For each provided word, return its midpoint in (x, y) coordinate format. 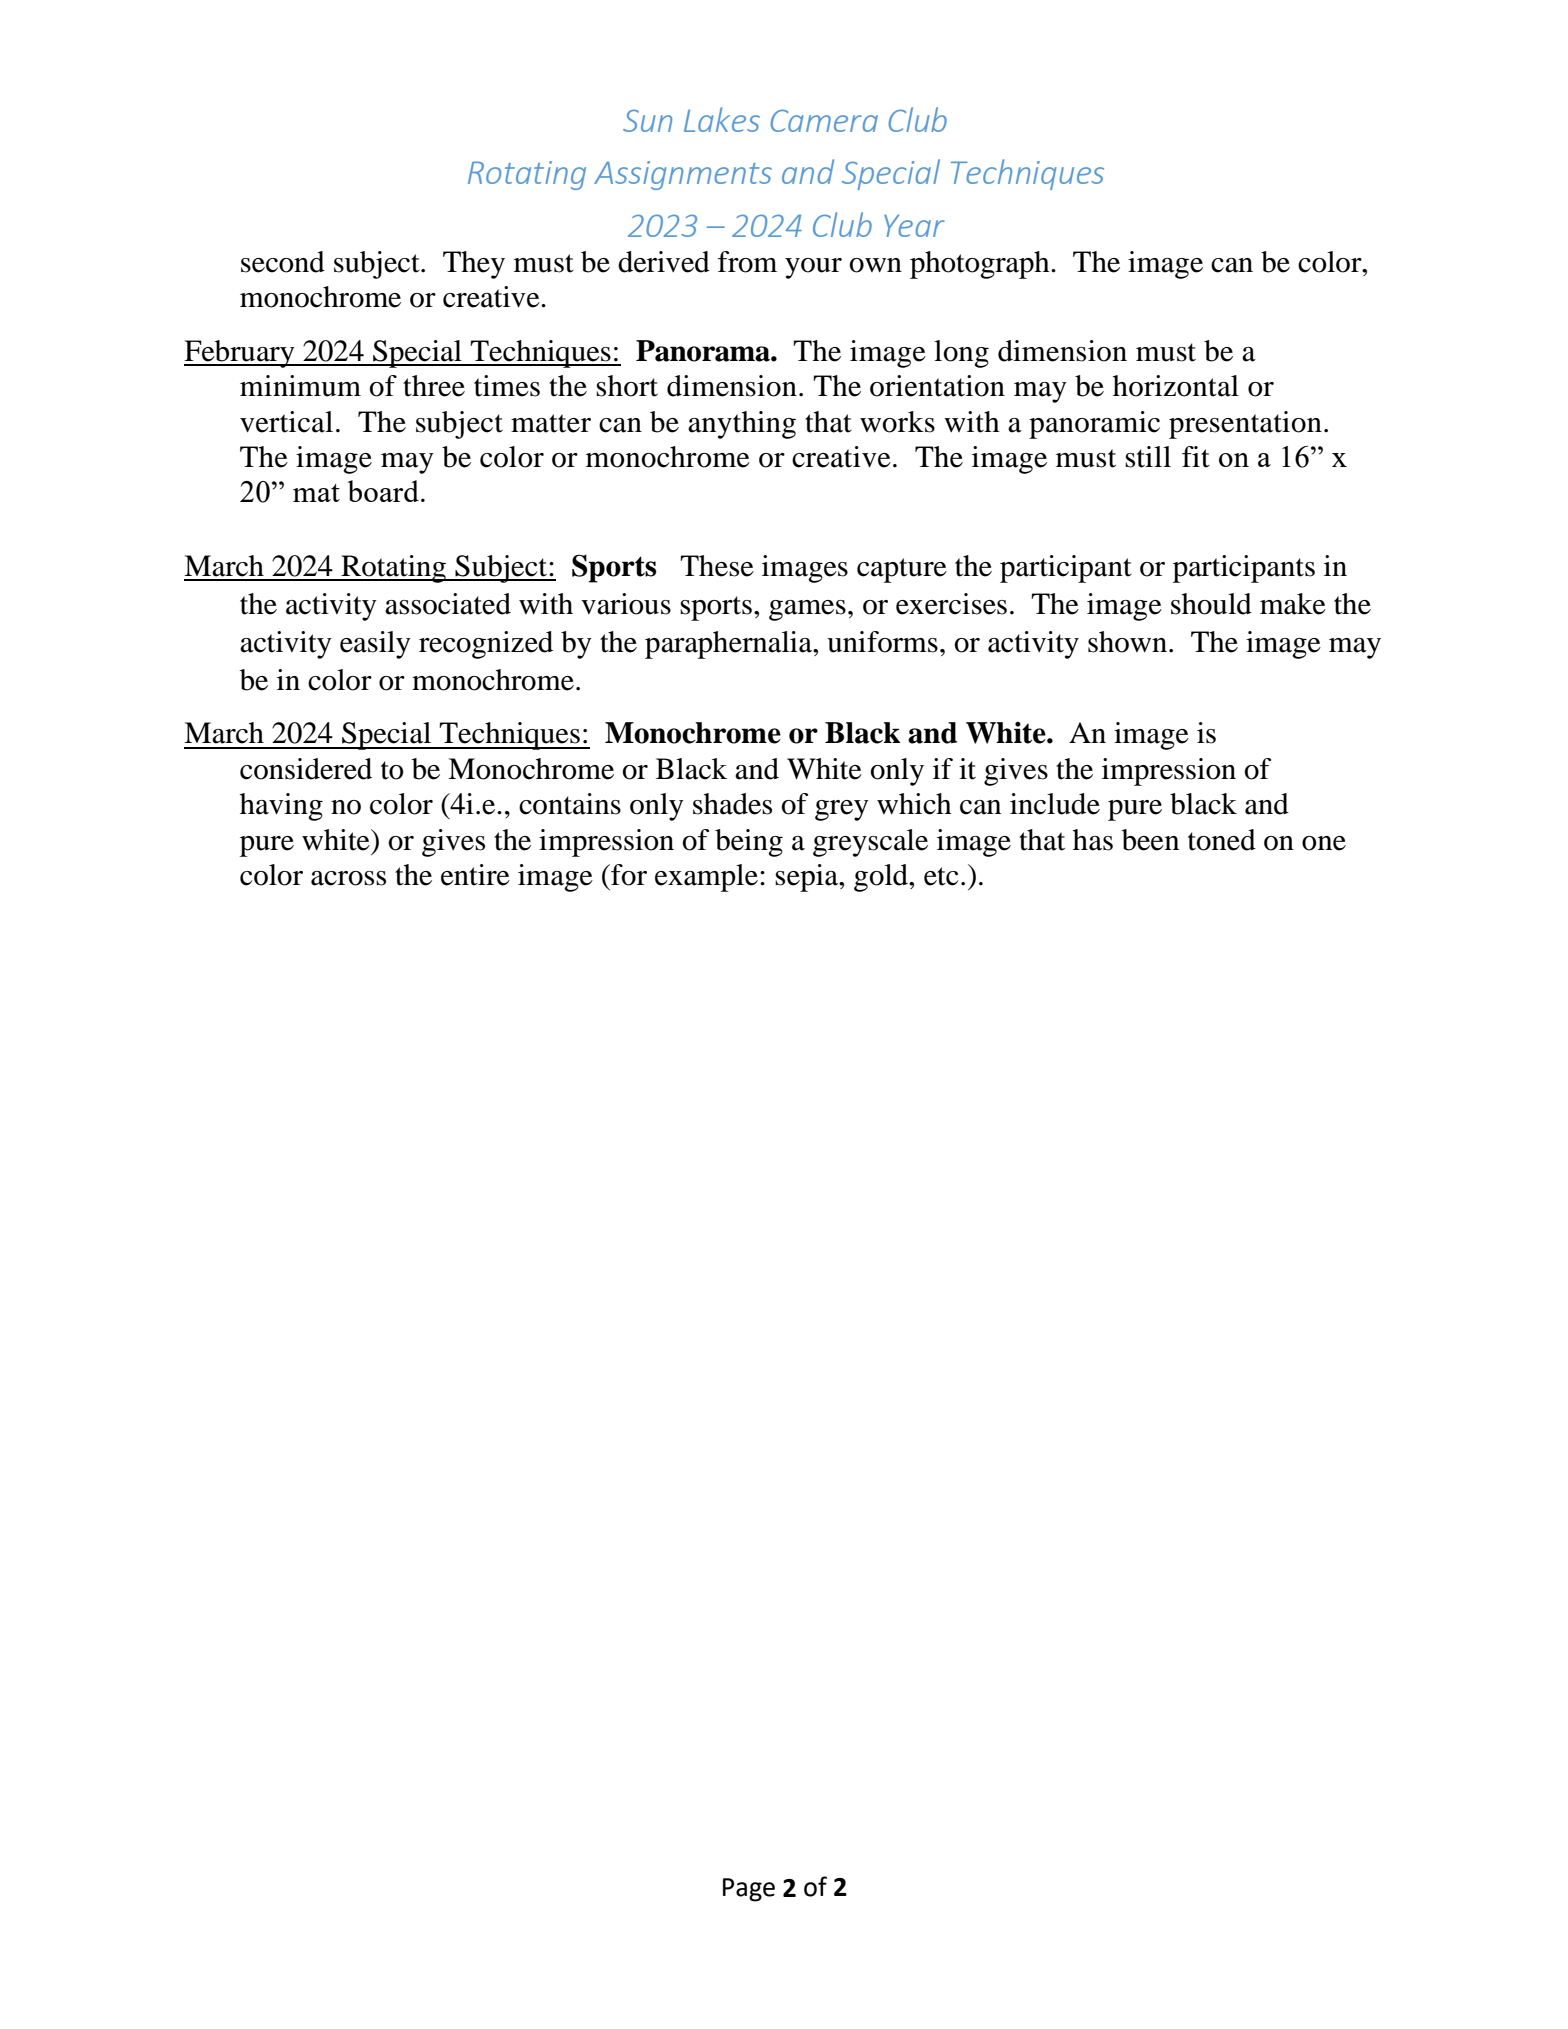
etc (941, 876)
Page (749, 1890)
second (283, 262)
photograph (981, 265)
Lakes (722, 119)
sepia (807, 878)
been (1150, 840)
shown (1127, 642)
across (348, 878)
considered (306, 769)
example (706, 878)
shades (732, 804)
